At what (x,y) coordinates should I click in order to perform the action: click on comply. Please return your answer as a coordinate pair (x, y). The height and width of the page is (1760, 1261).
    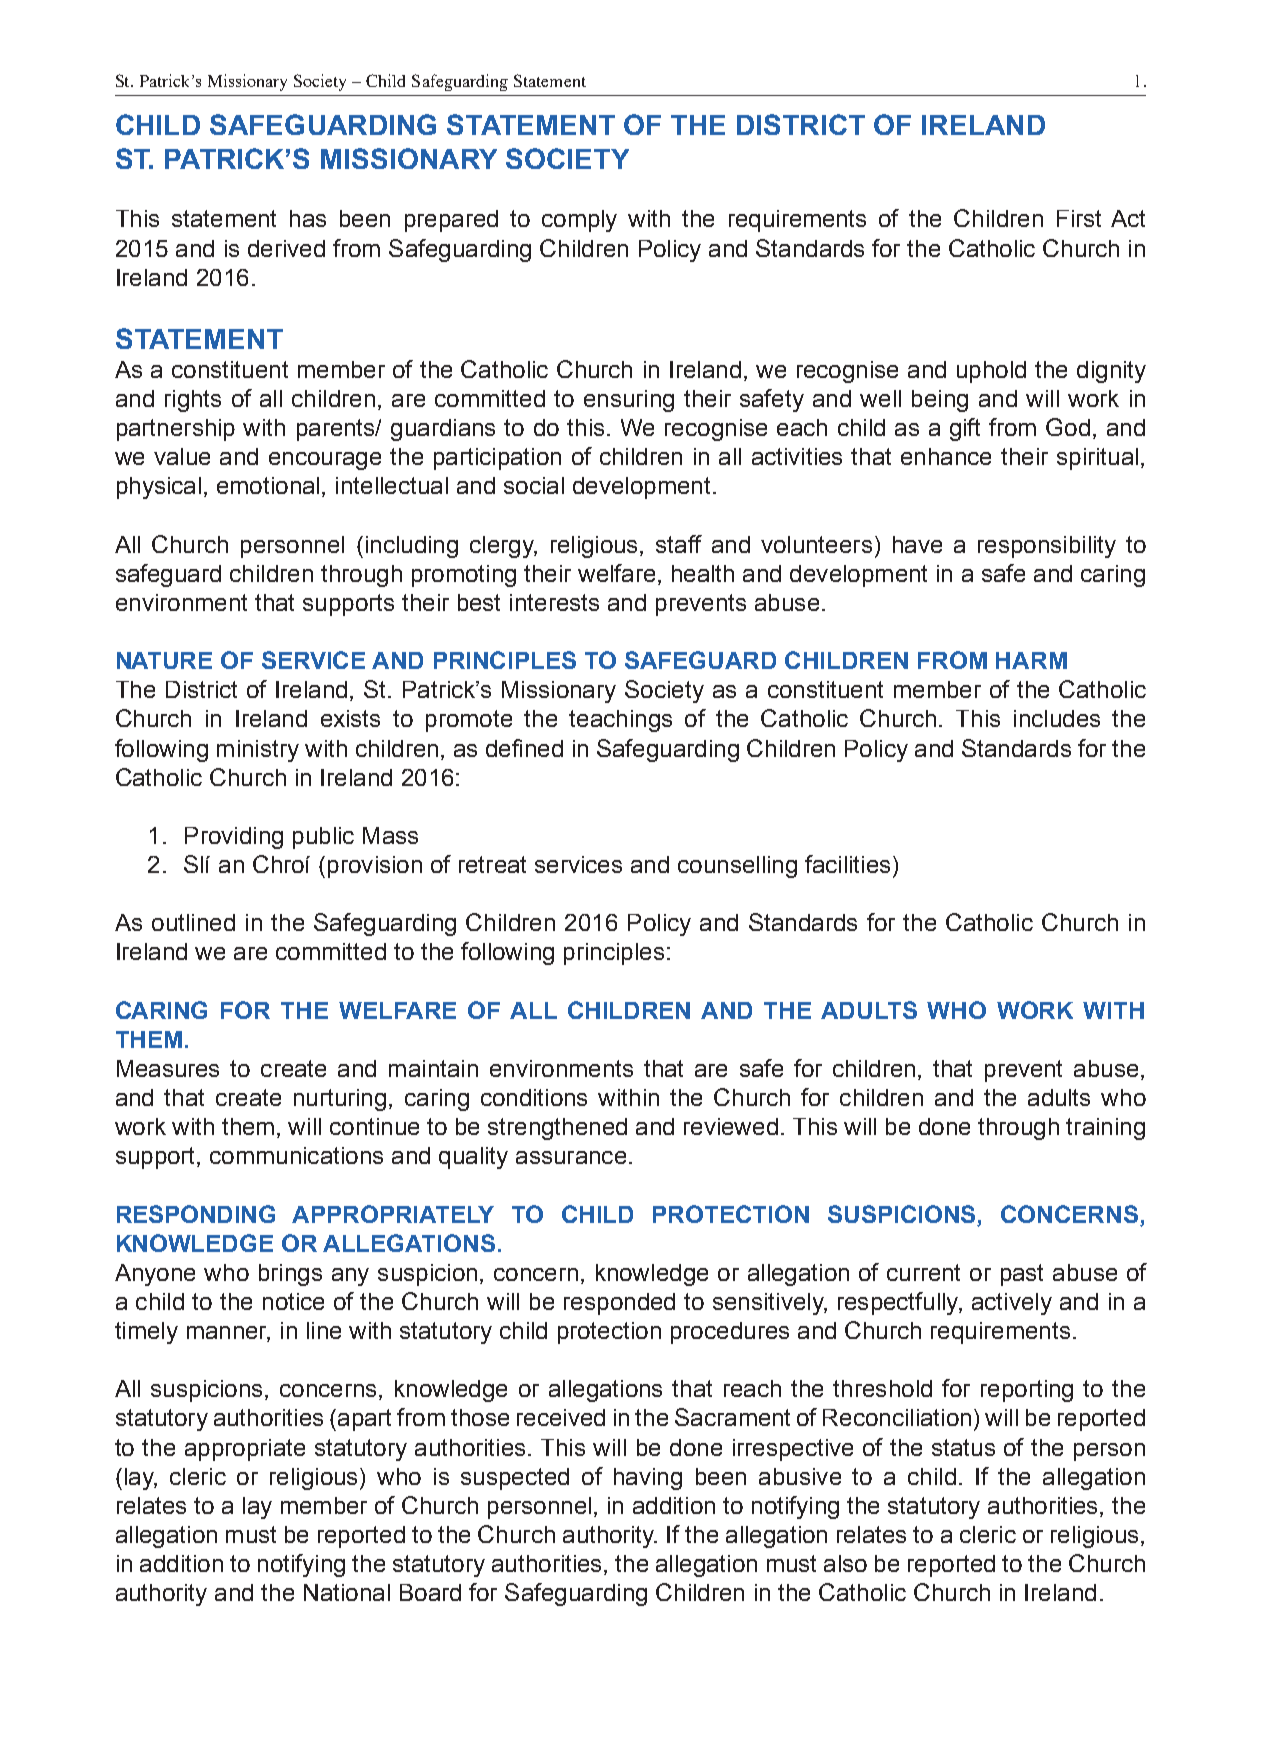
    Looking at the image, I should click on (579, 221).
